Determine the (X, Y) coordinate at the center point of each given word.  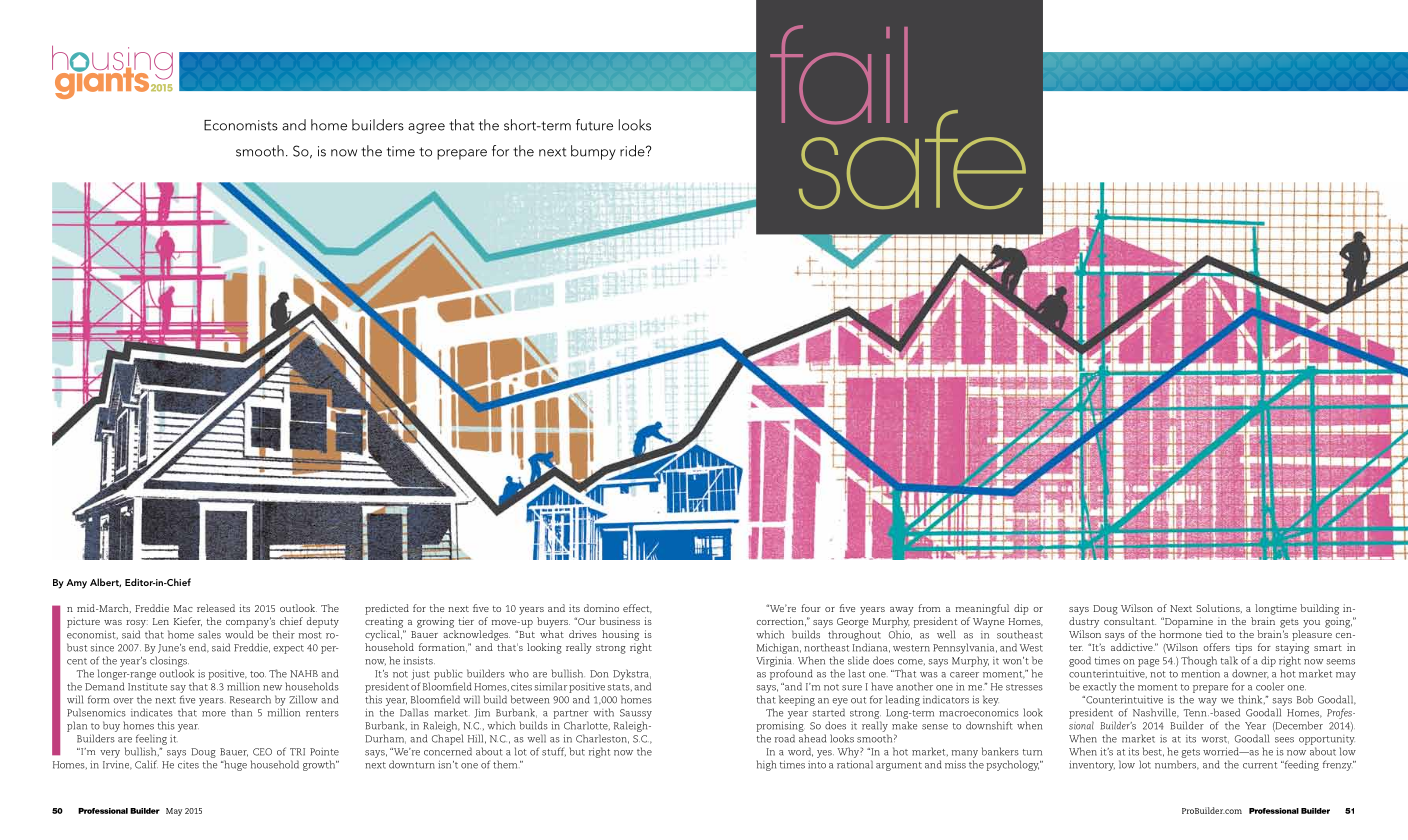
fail (839, 75)
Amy (76, 584)
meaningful (982, 609)
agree (426, 128)
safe (912, 158)
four (811, 608)
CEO (262, 752)
